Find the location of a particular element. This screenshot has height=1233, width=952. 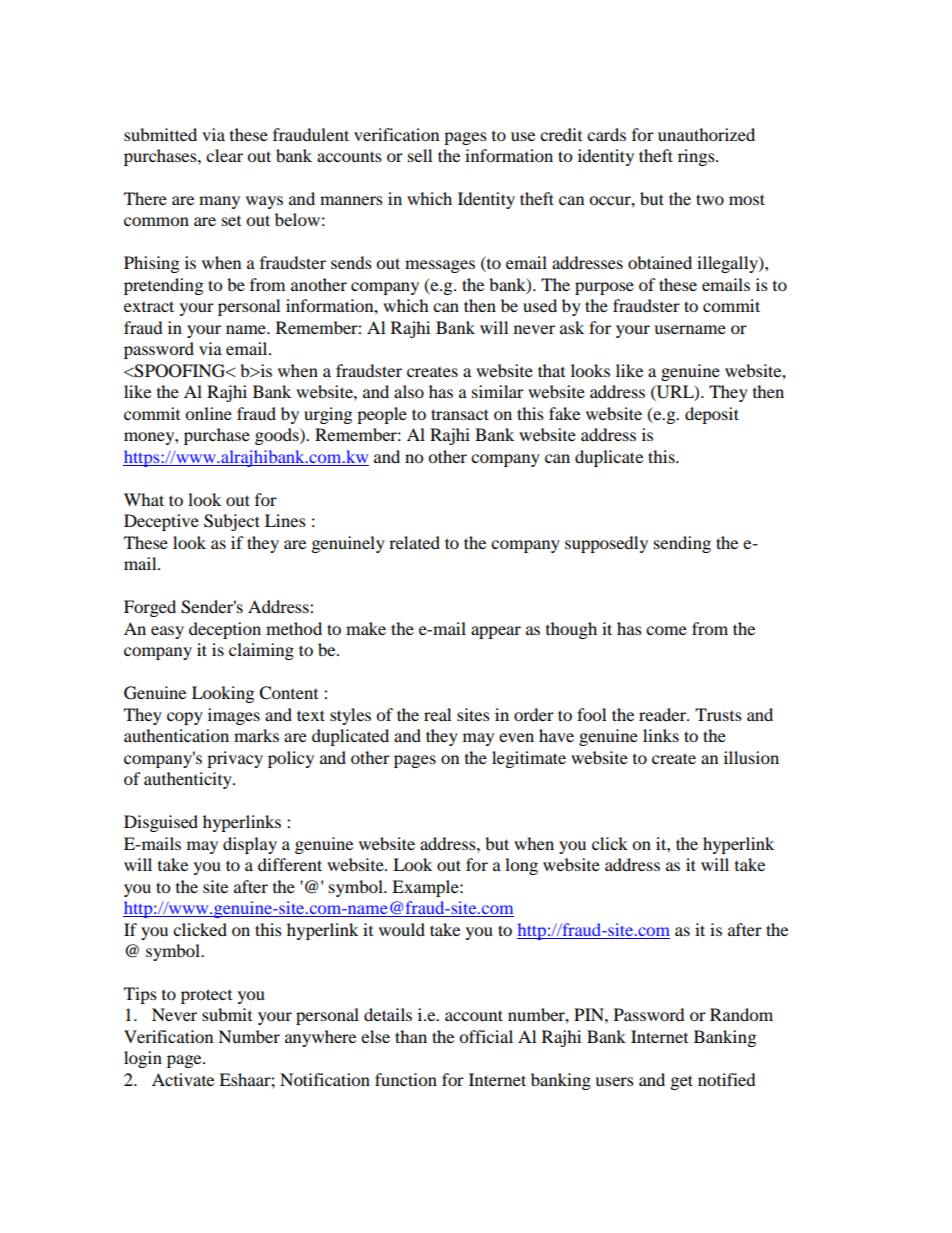

sell is located at coordinates (420, 155).
